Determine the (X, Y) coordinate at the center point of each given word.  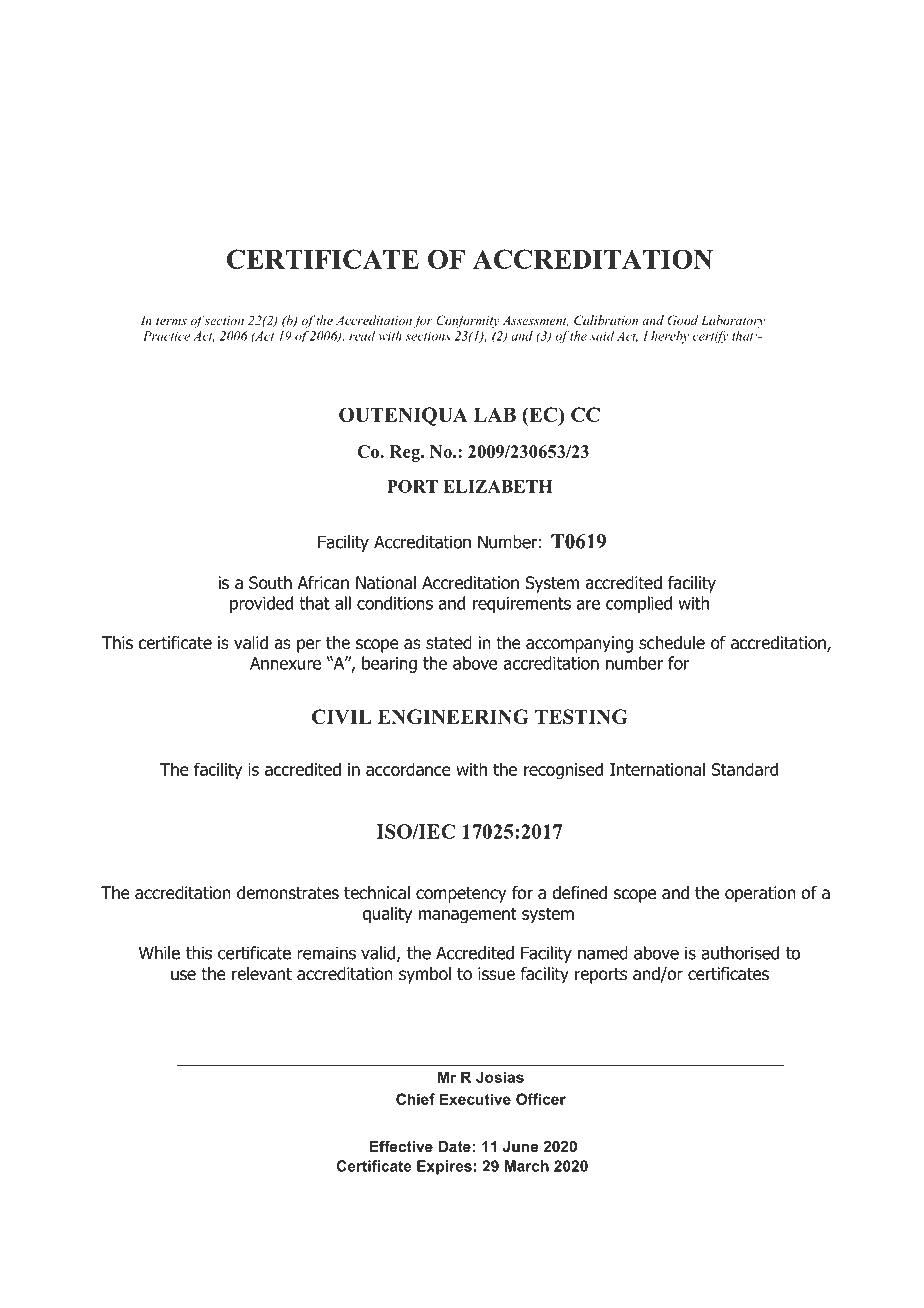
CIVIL (342, 716)
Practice (166, 336)
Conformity (468, 321)
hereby (670, 337)
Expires (444, 1167)
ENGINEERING (453, 716)
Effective (401, 1146)
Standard (745, 769)
